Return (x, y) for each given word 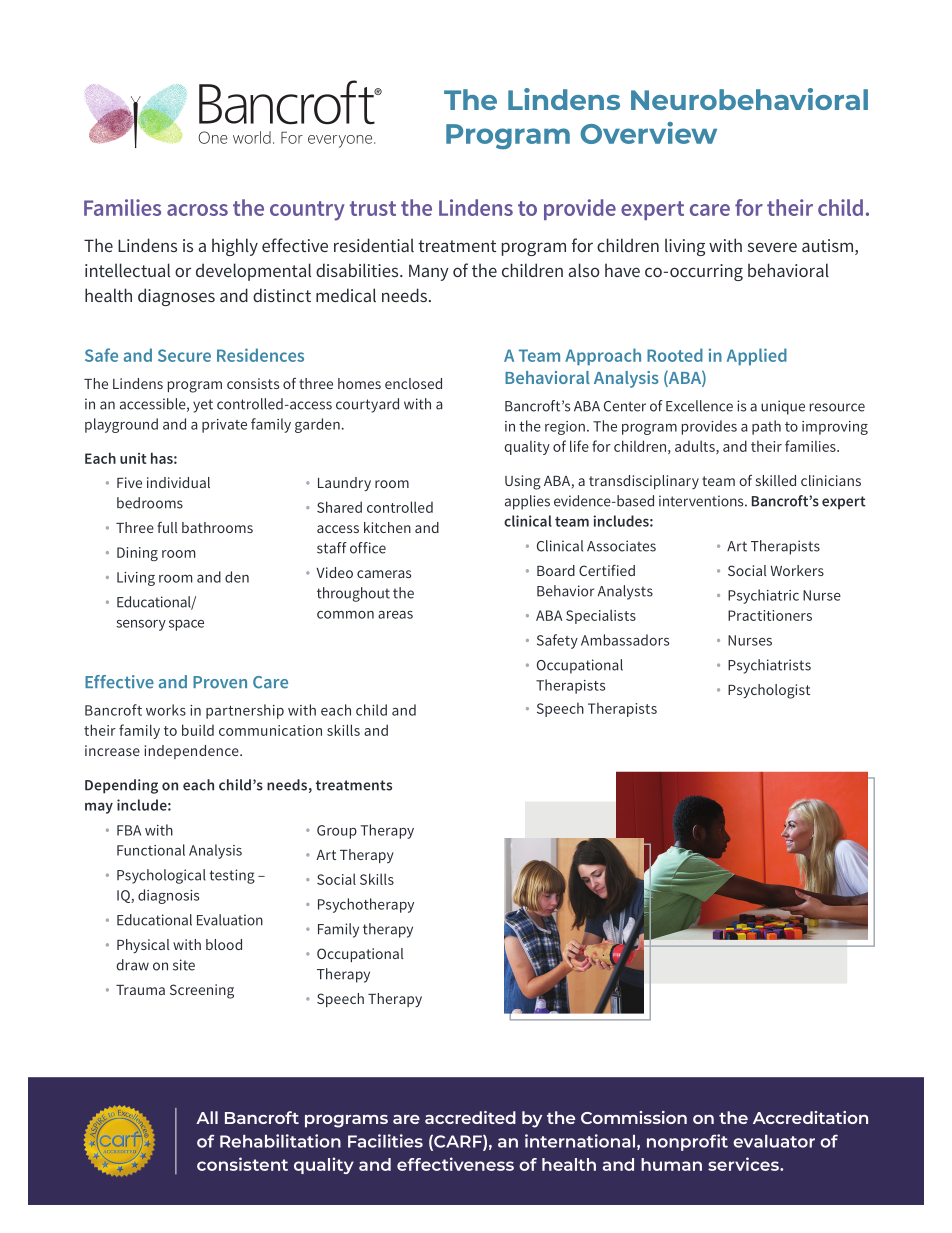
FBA (129, 830)
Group (337, 832)
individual (178, 482)
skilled (776, 480)
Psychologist (769, 691)
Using (523, 482)
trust (373, 208)
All (207, 1117)
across (197, 210)
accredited (470, 1117)
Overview (648, 133)
